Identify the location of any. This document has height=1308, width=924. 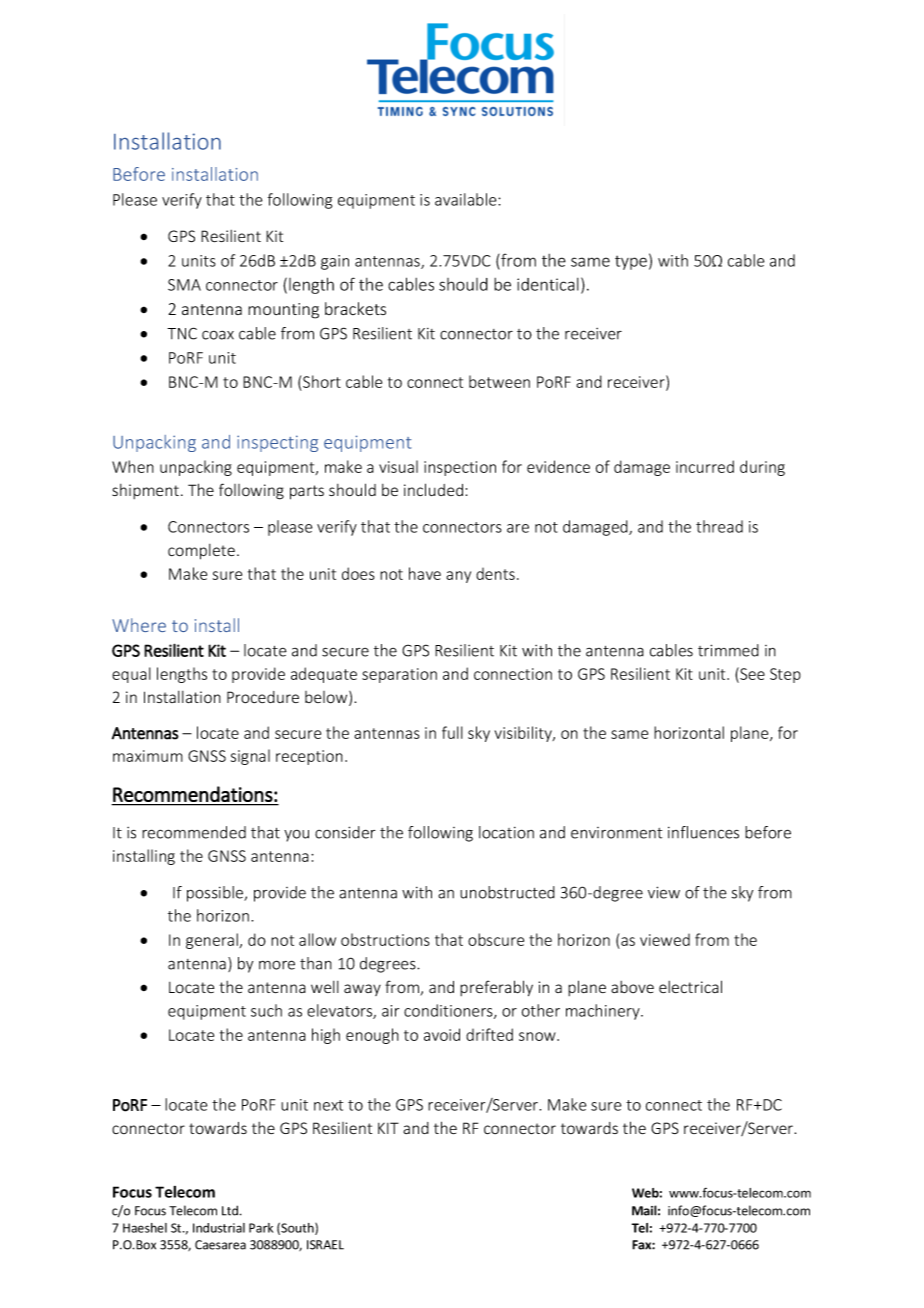
(458, 577).
